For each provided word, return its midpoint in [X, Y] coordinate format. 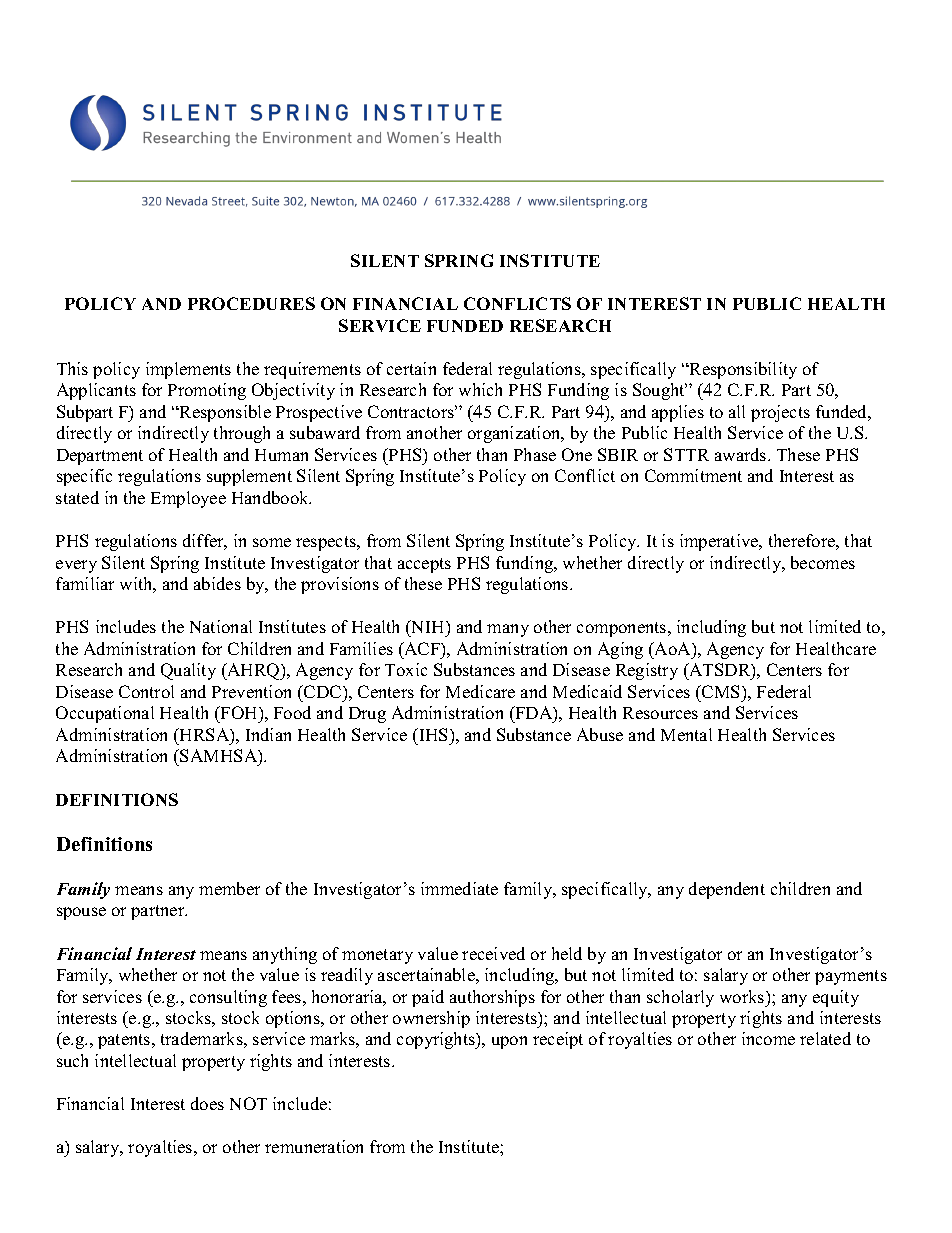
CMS [721, 691]
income [768, 1038]
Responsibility [742, 370]
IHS [434, 734]
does [207, 1103]
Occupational [105, 714]
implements [188, 370]
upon [509, 1042]
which [480, 389]
